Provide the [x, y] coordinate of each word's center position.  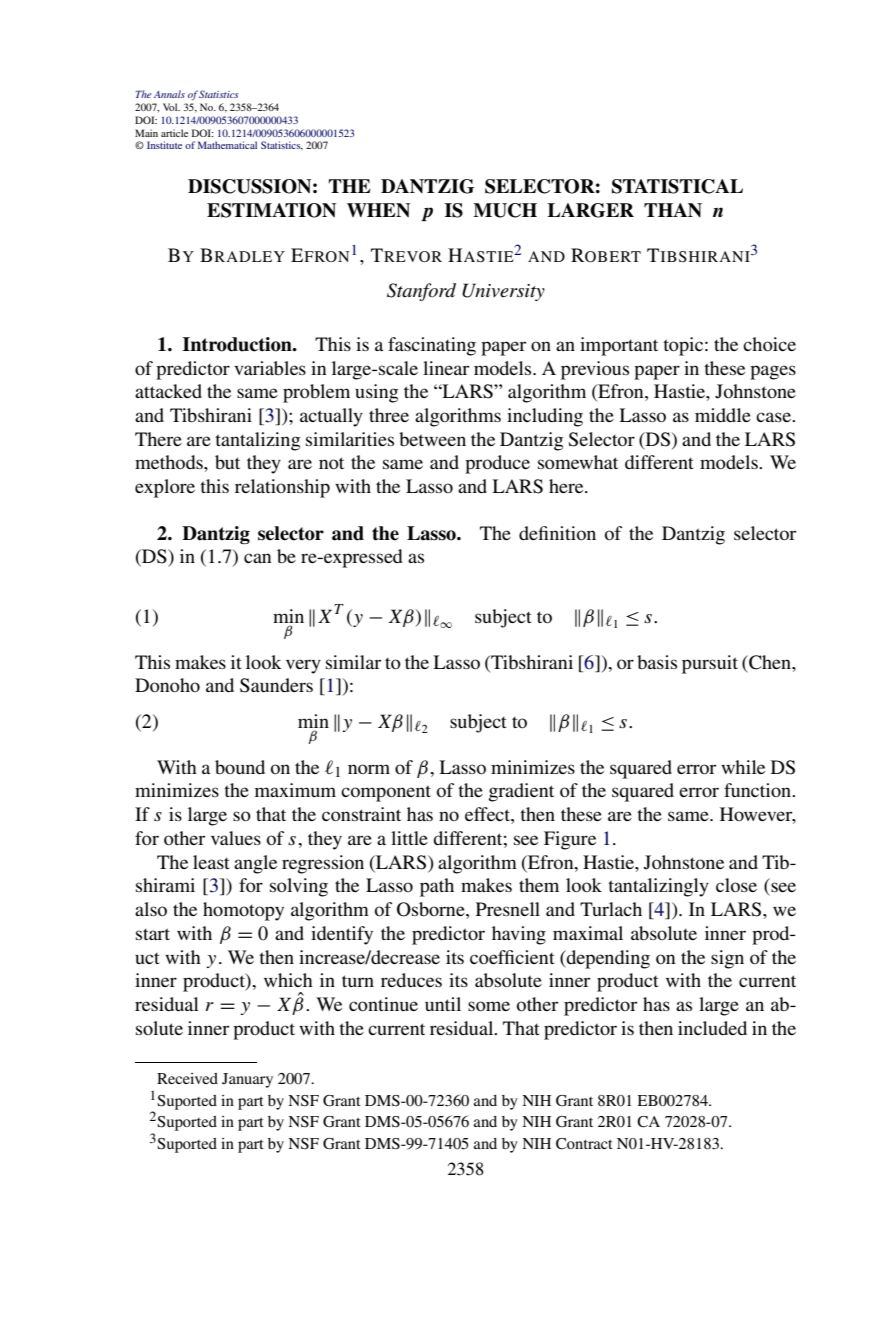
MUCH [505, 210]
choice [769, 344]
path [437, 887]
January [247, 1080]
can [258, 558]
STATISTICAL [677, 186]
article [174, 133]
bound [240, 767]
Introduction [238, 344]
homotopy [243, 911]
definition [557, 533]
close [736, 885]
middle [723, 415]
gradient [521, 792]
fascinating [432, 346]
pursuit [710, 664]
